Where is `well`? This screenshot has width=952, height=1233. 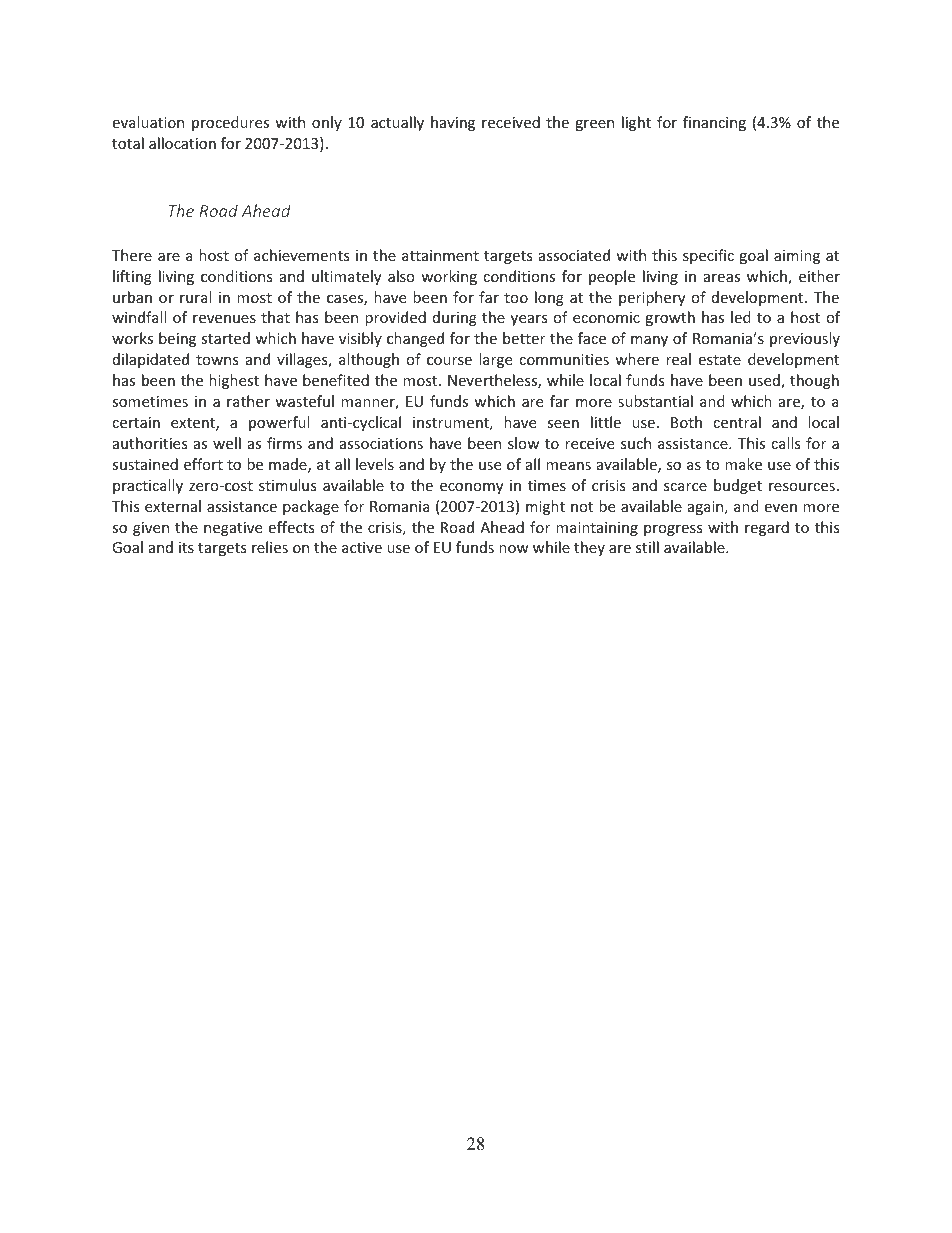
well is located at coordinates (227, 443).
